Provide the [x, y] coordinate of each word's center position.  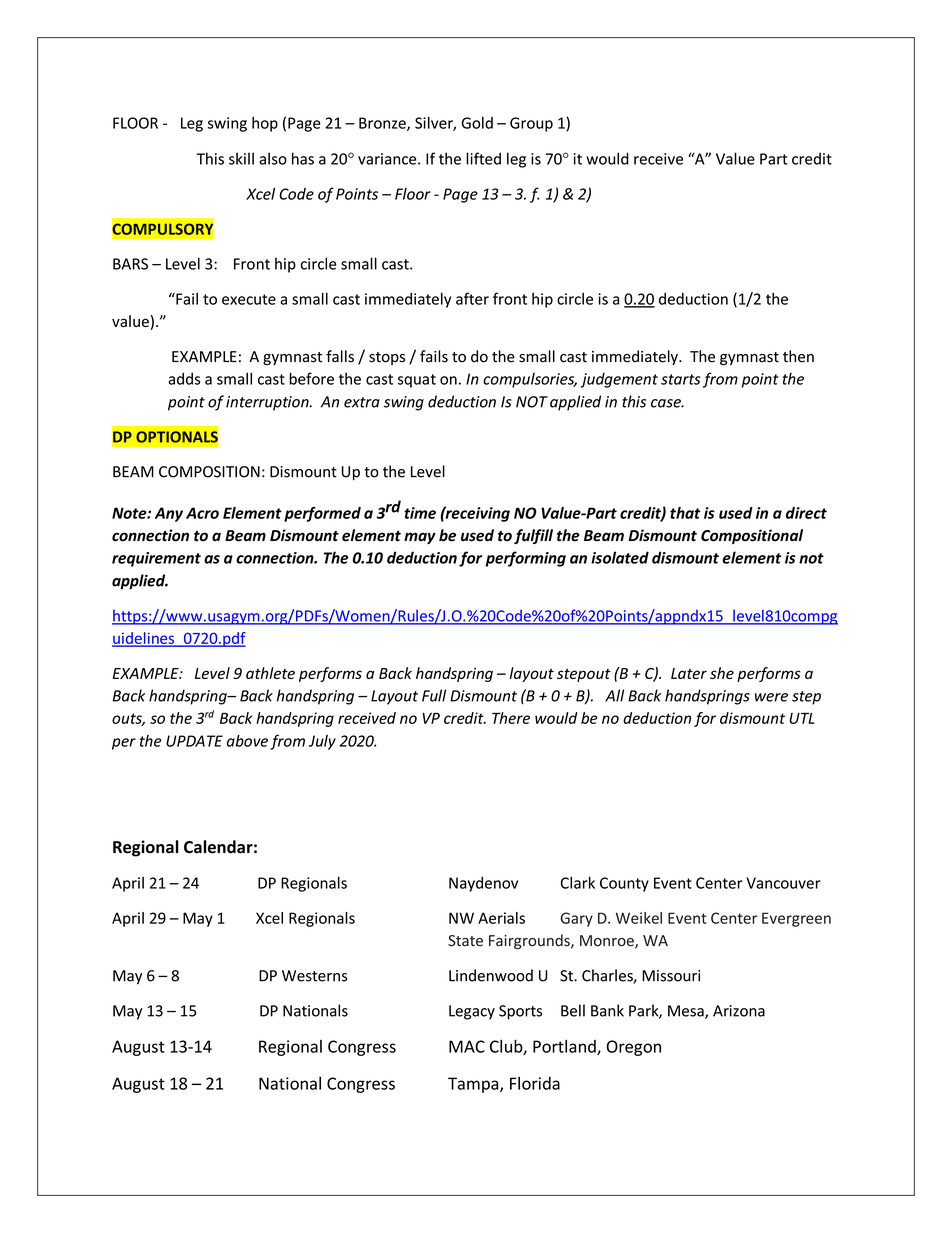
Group [531, 124]
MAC [467, 1046]
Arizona [739, 1011]
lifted [483, 158]
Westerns [314, 976]
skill [241, 158]
